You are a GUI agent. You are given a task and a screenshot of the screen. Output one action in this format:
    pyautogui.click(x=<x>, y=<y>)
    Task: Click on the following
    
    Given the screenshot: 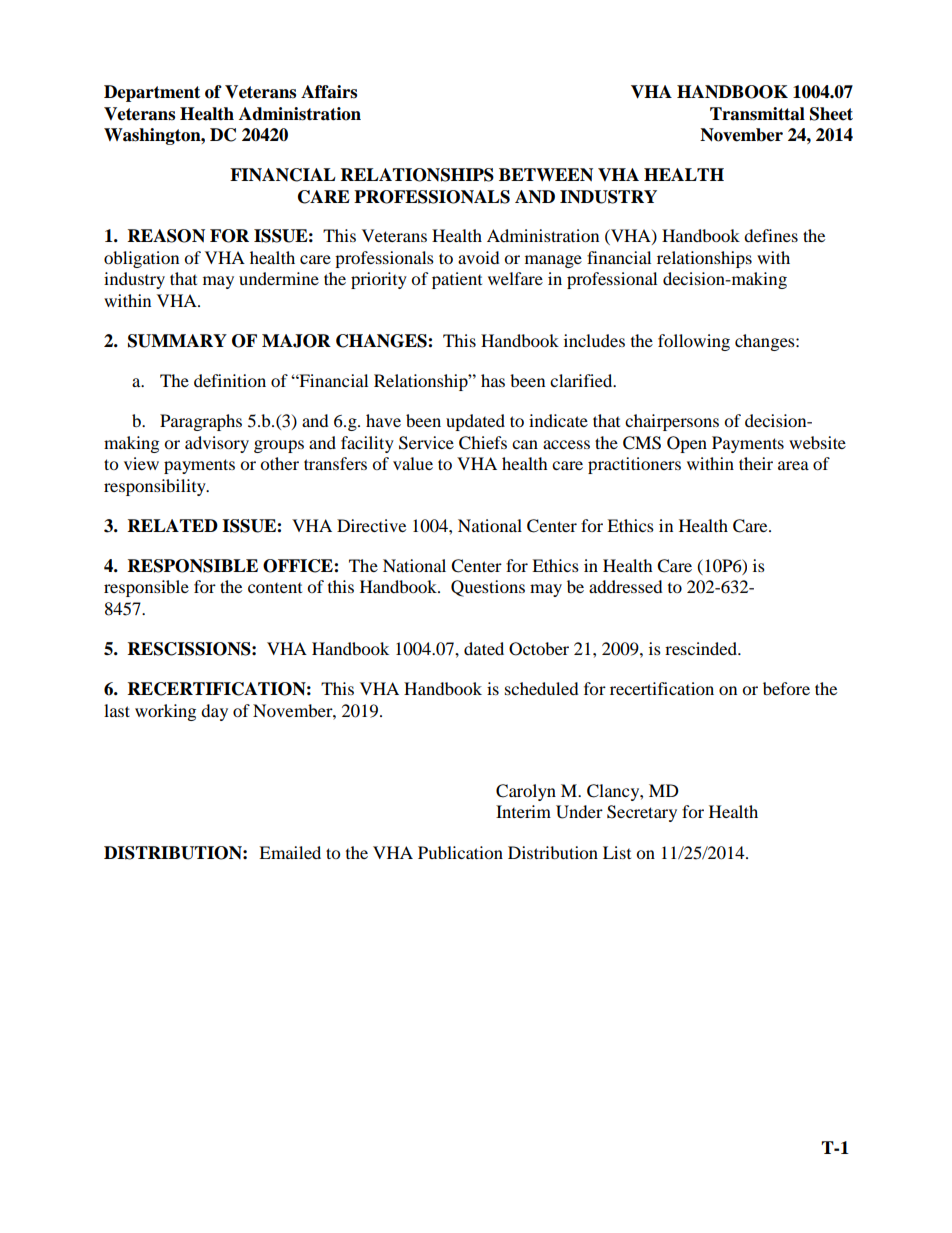 What is the action you would take?
    pyautogui.click(x=694, y=342)
